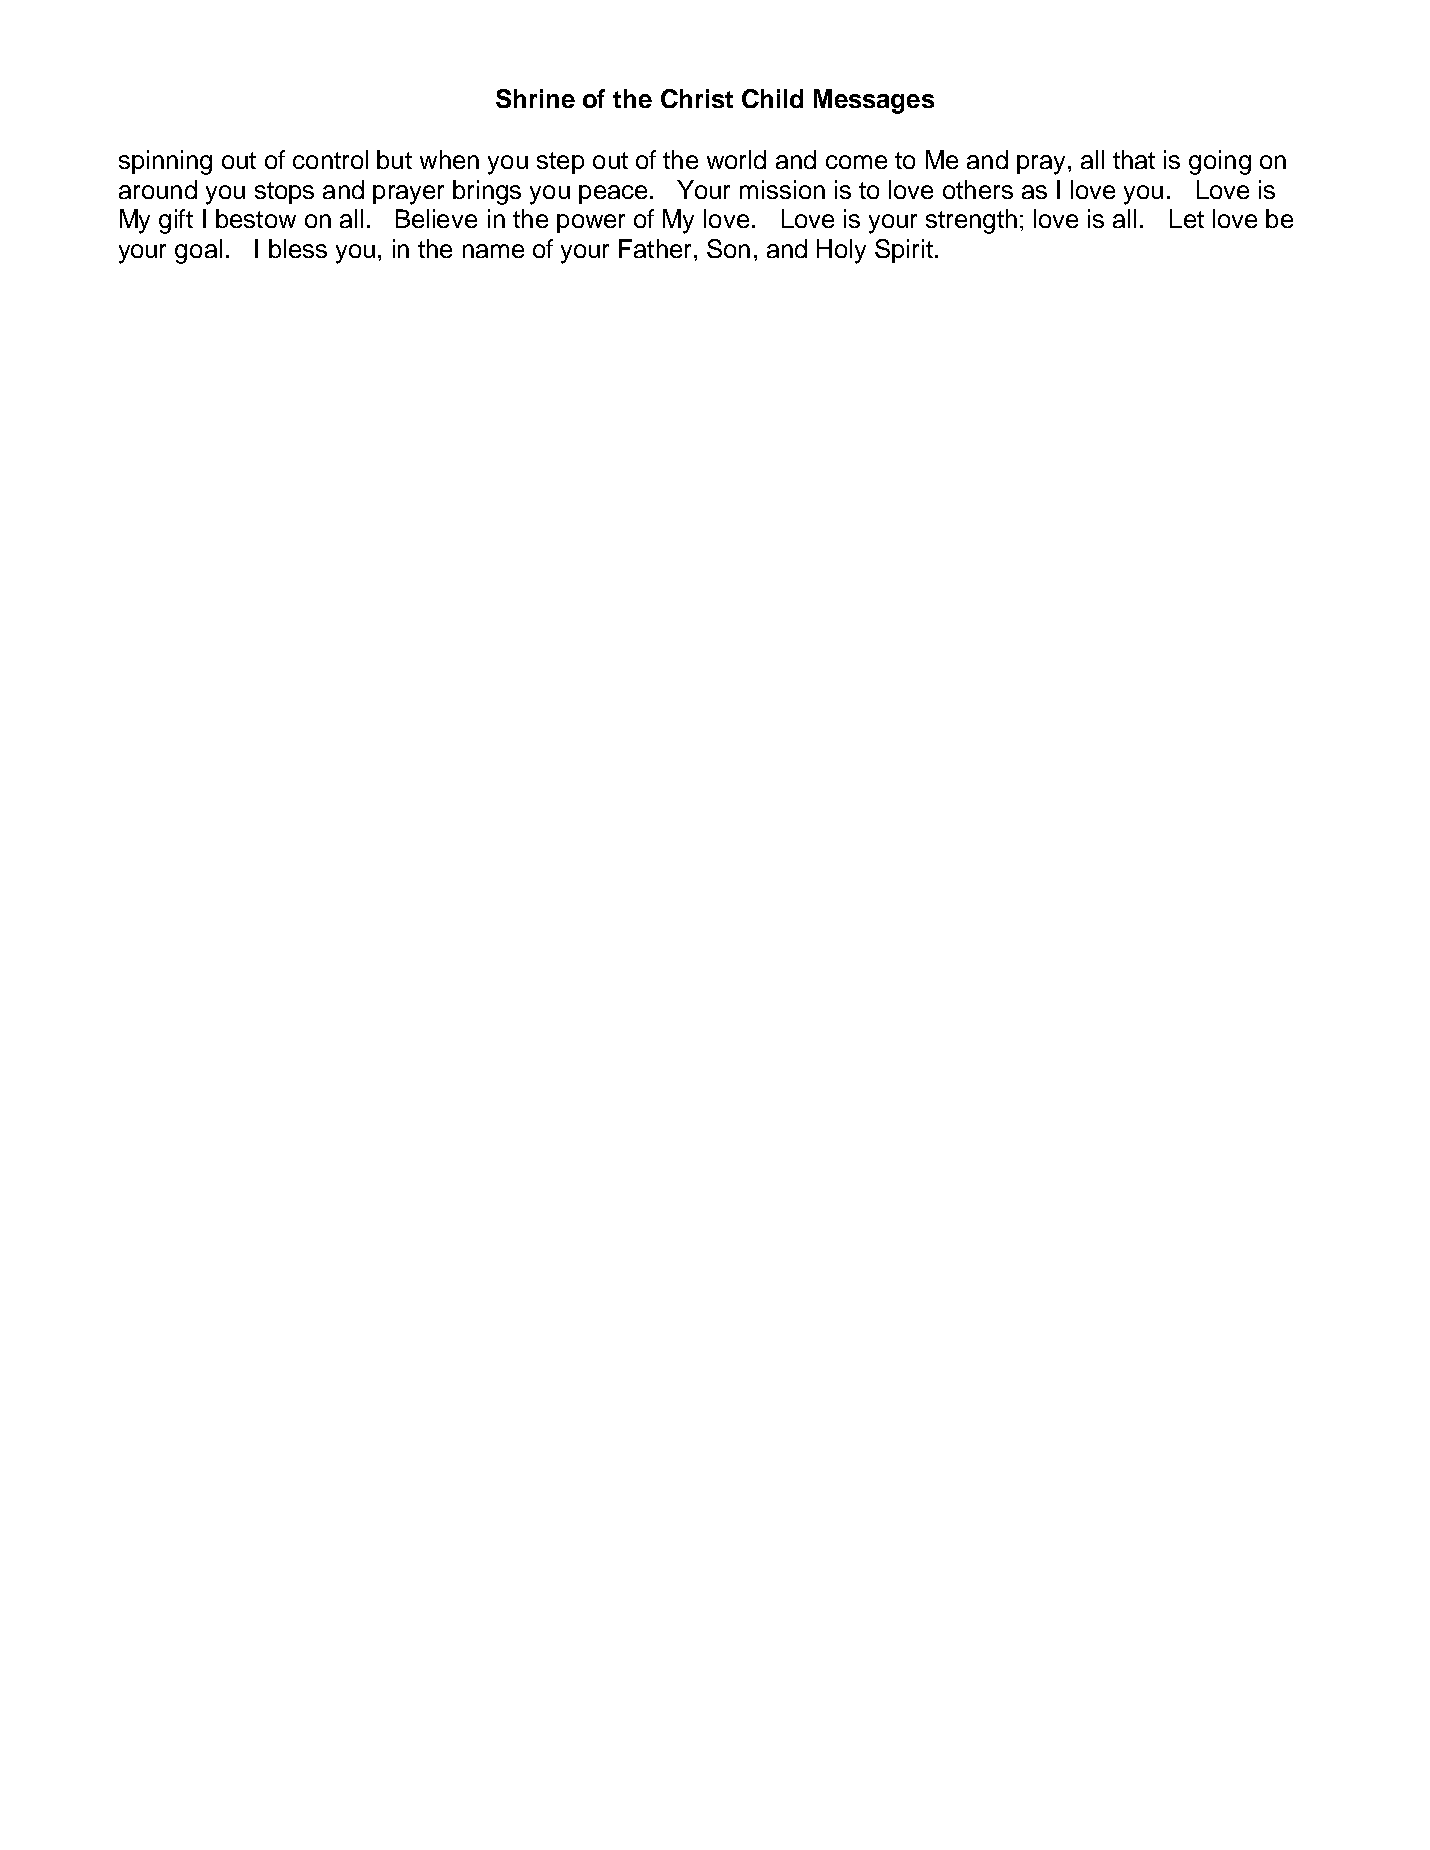  What do you see at coordinates (560, 163) in the screenshot?
I see `step` at bounding box center [560, 163].
